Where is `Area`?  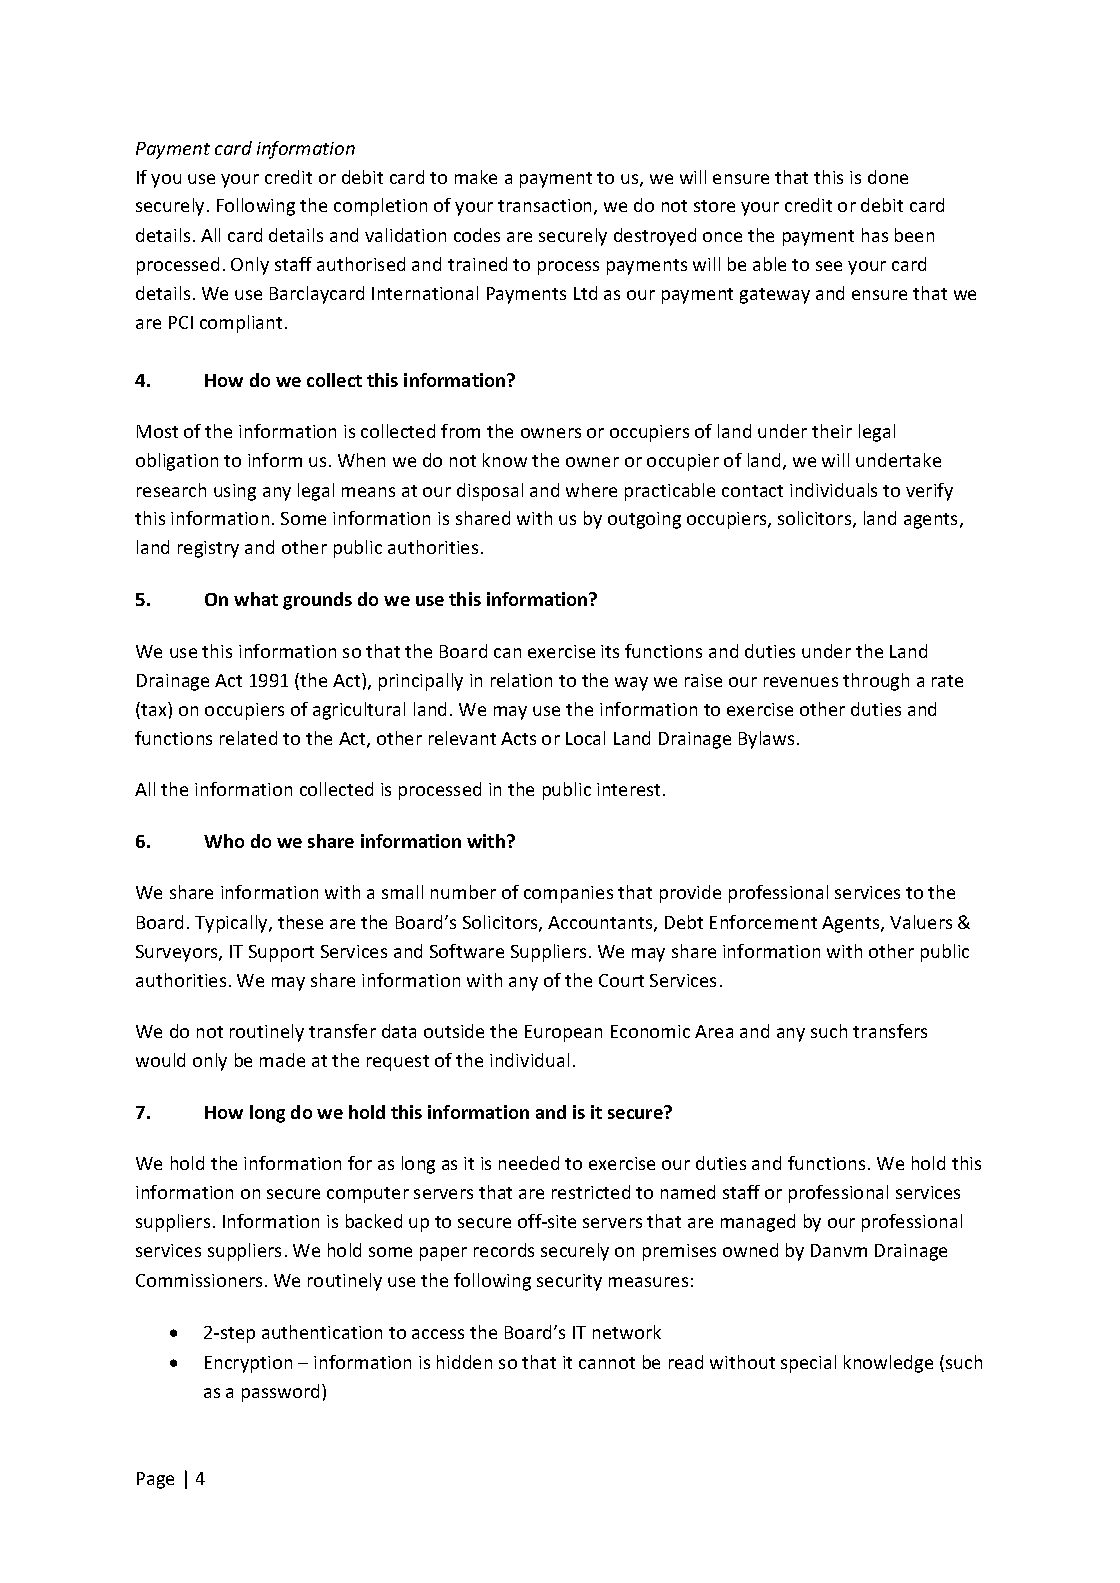 Area is located at coordinates (714, 1031).
